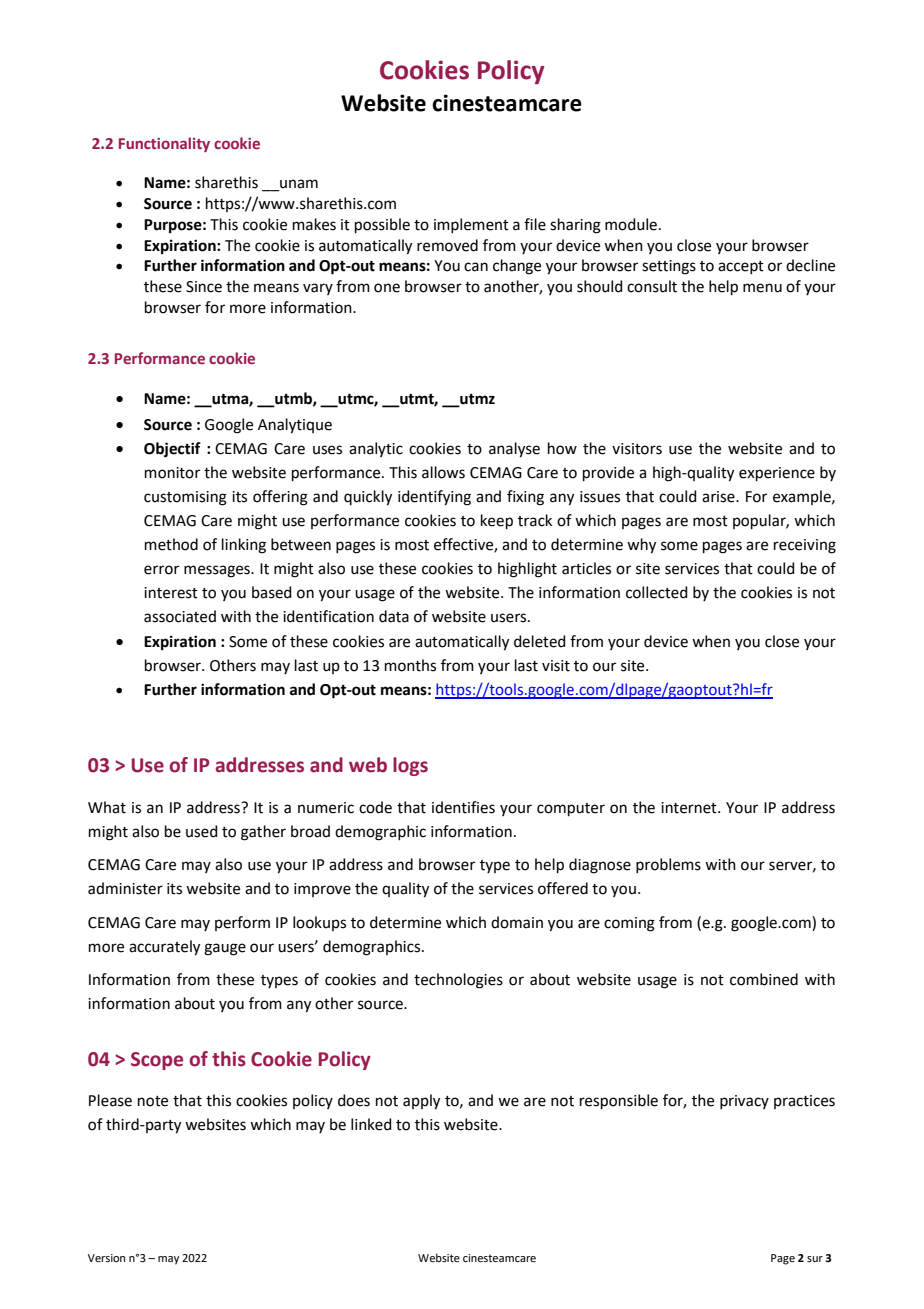 The image size is (924, 1309). What do you see at coordinates (741, 267) in the page?
I see `accept` at bounding box center [741, 267].
